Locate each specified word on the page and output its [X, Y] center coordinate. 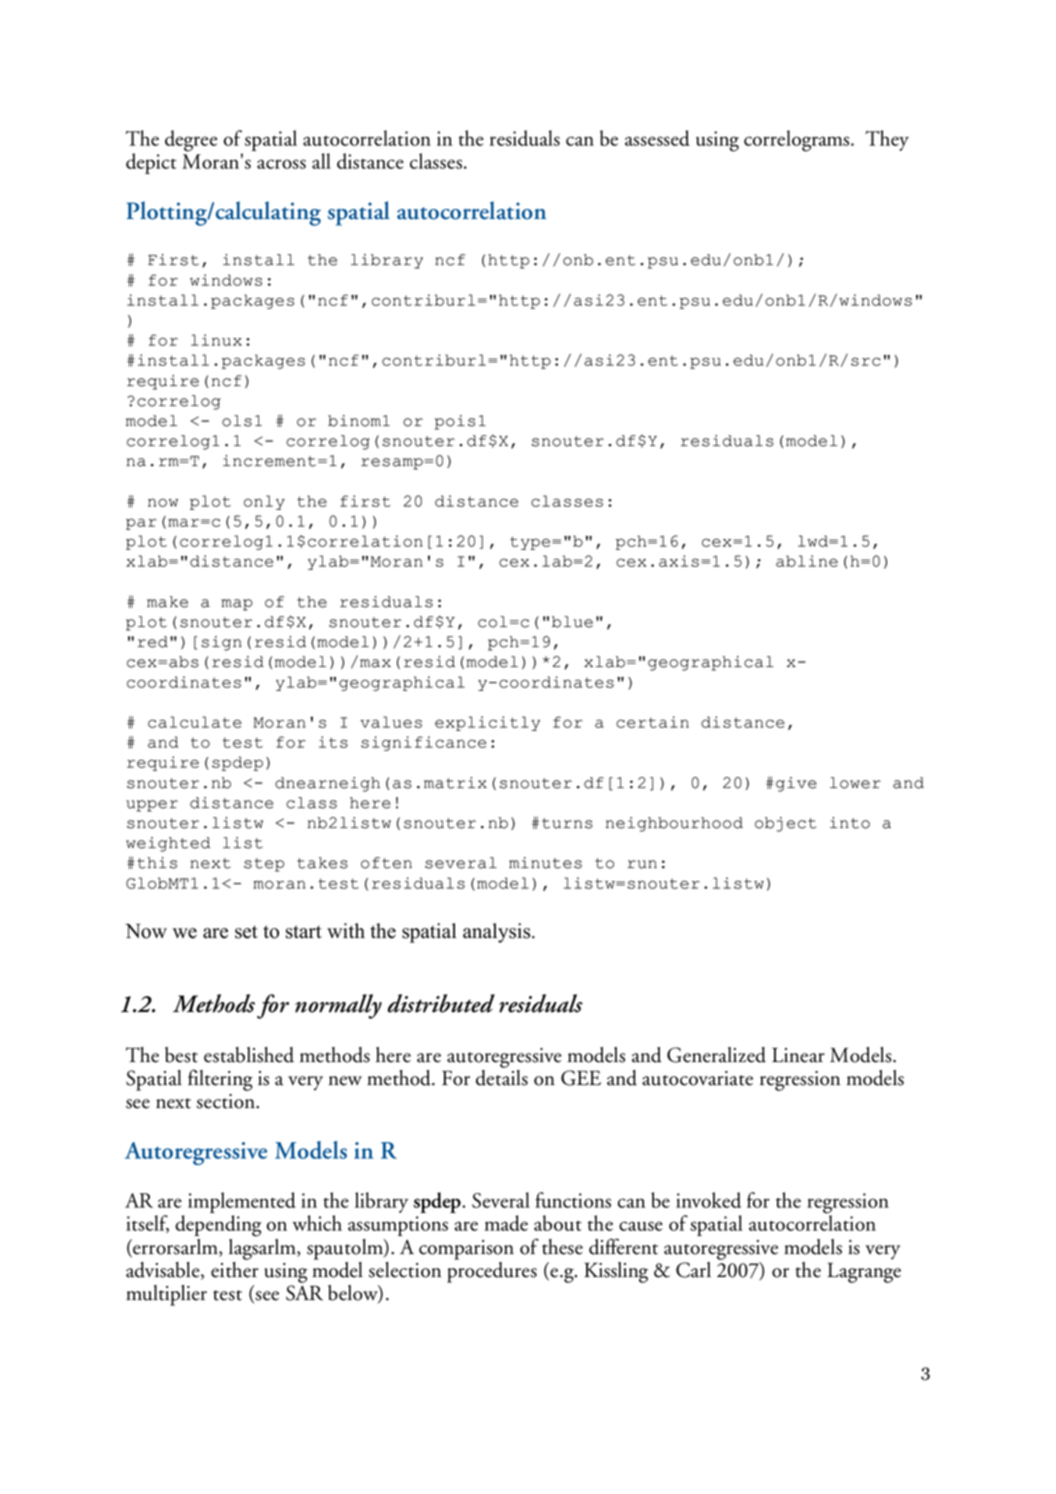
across [281, 164]
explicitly [487, 723]
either [235, 1270]
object [785, 824]
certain [652, 722]
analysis [498, 933]
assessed [657, 138]
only [264, 502]
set [246, 932]
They [887, 140]
